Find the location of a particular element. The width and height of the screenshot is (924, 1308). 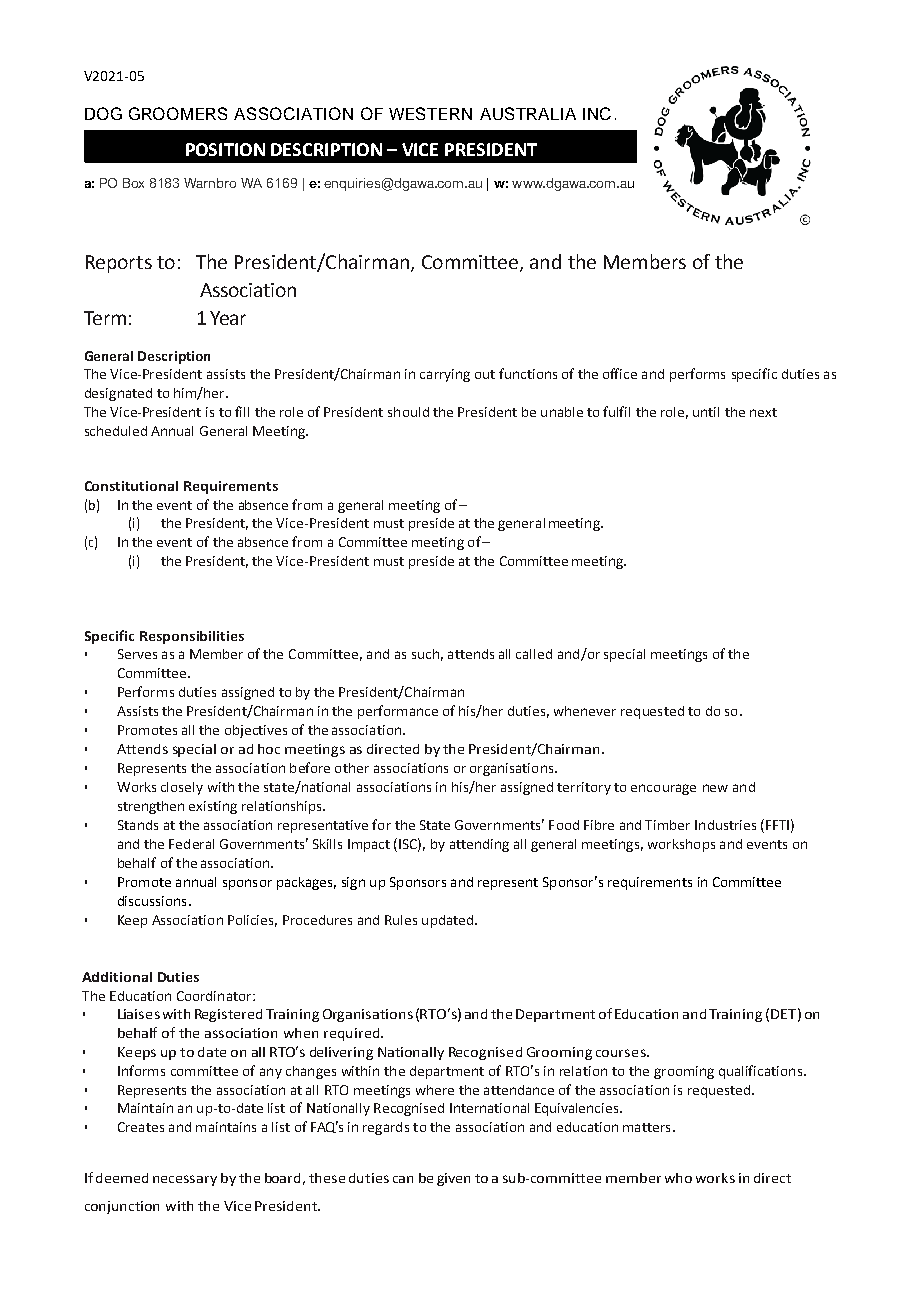

Constitutional is located at coordinates (131, 486).
